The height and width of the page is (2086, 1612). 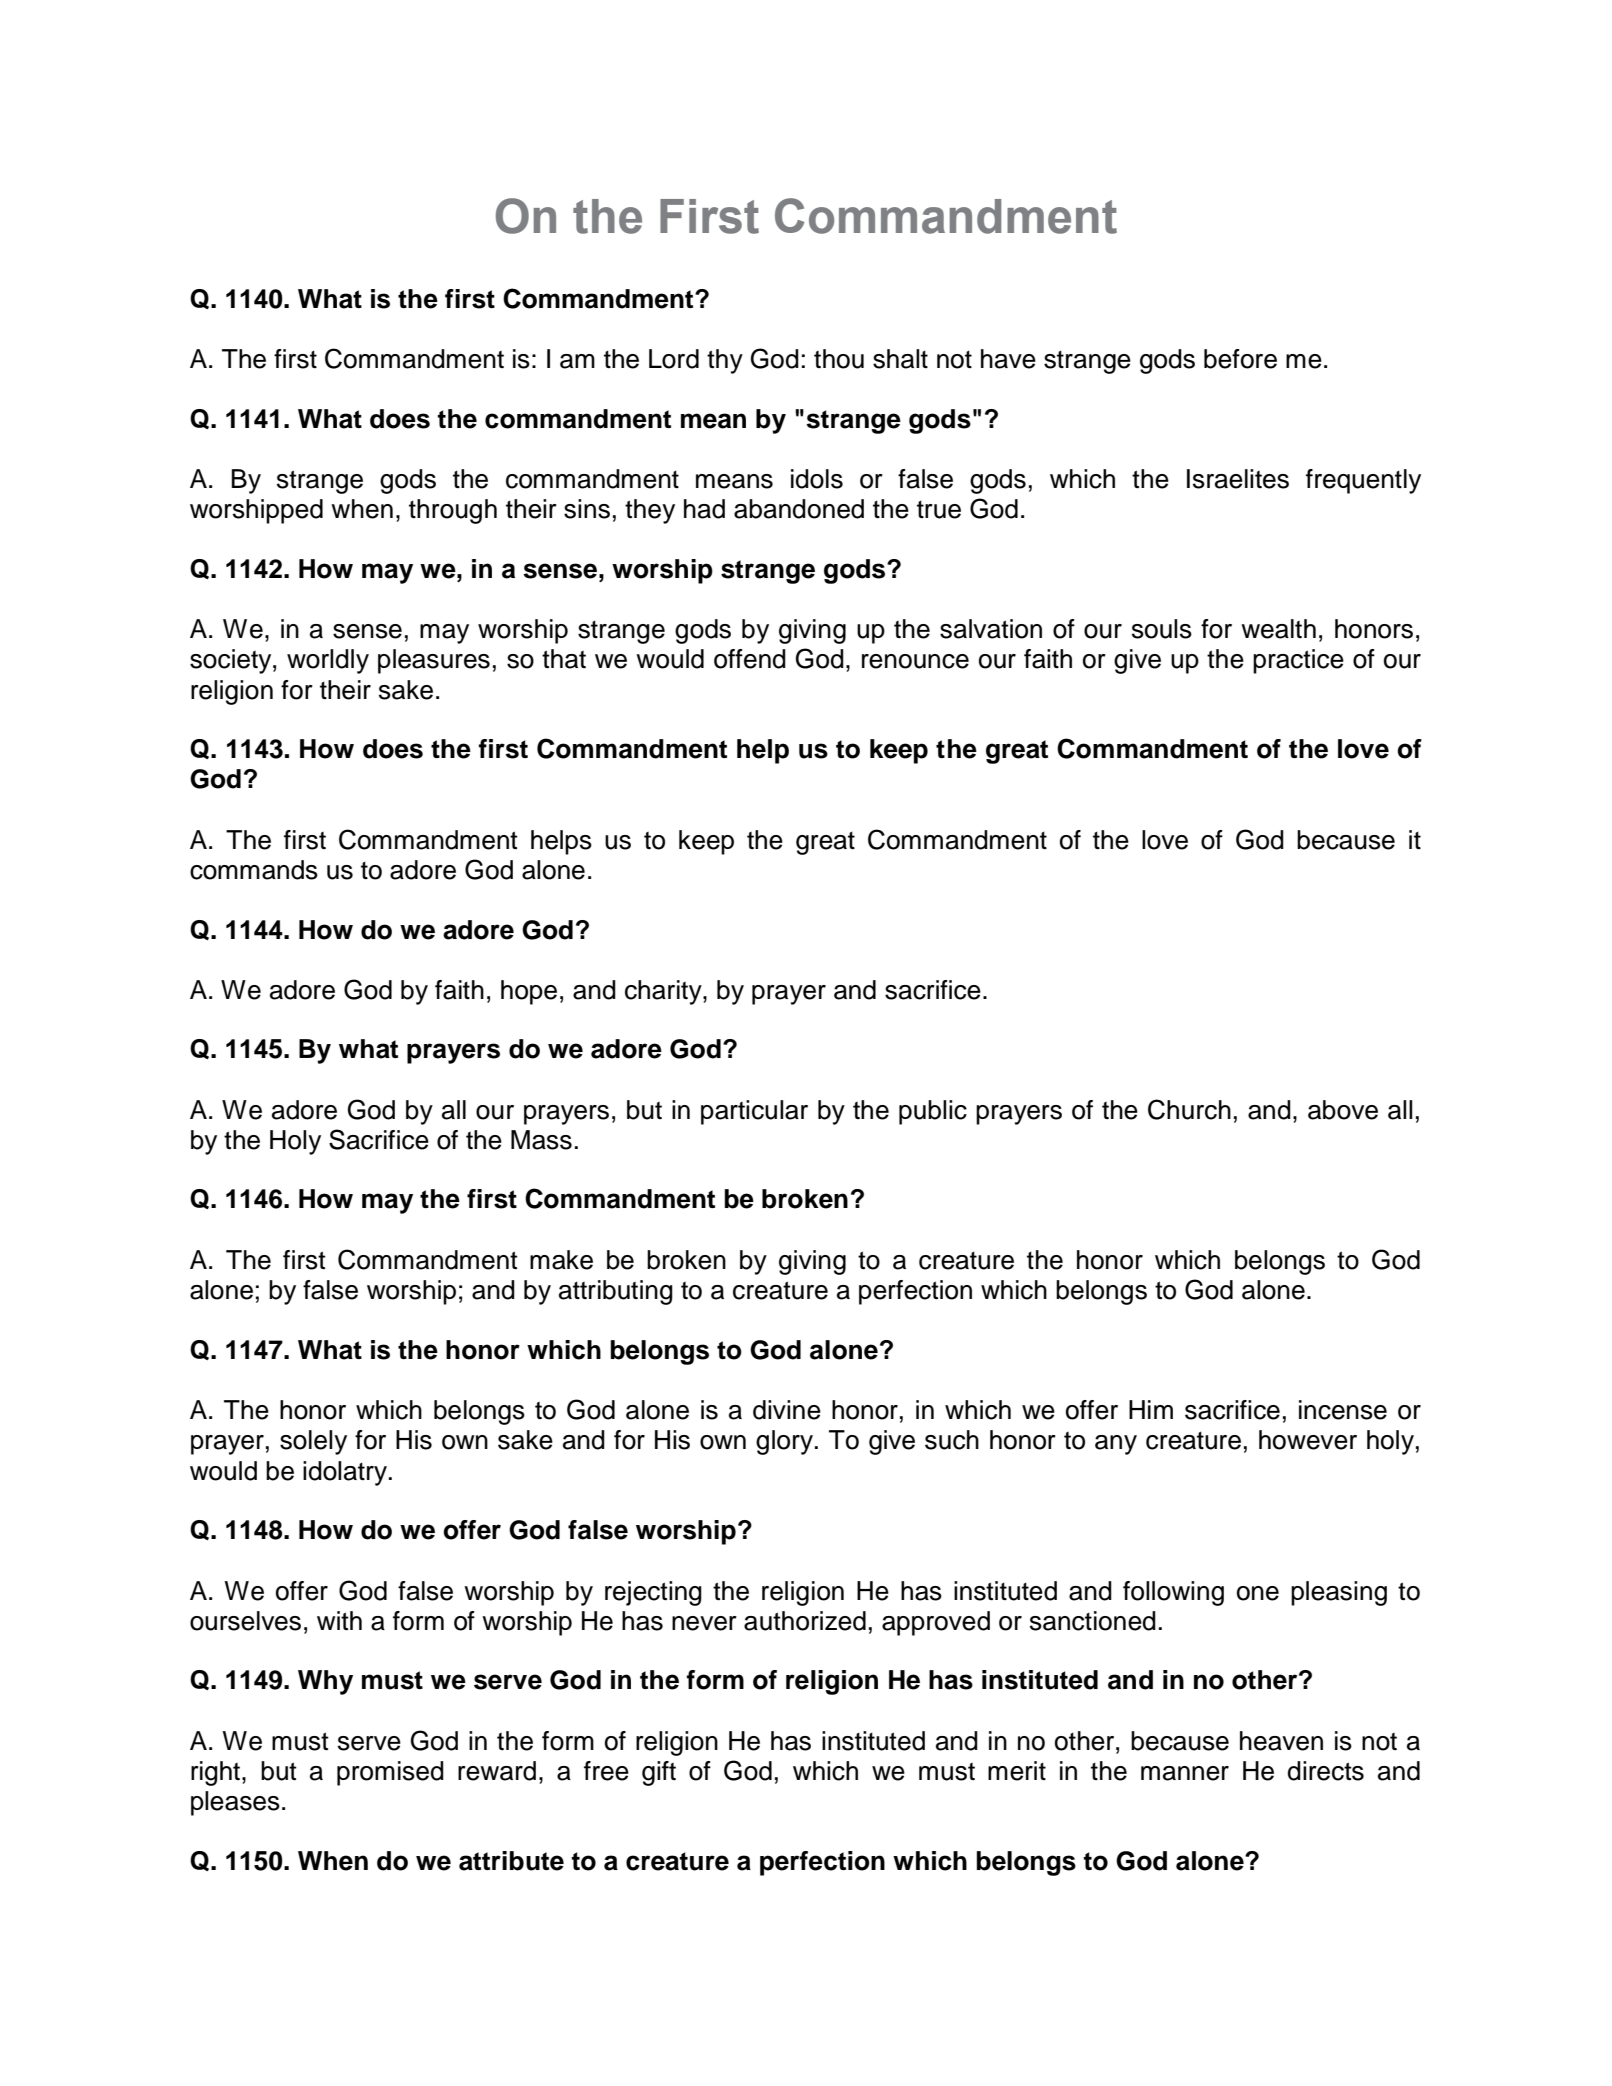 I want to click on before, so click(x=1240, y=359).
